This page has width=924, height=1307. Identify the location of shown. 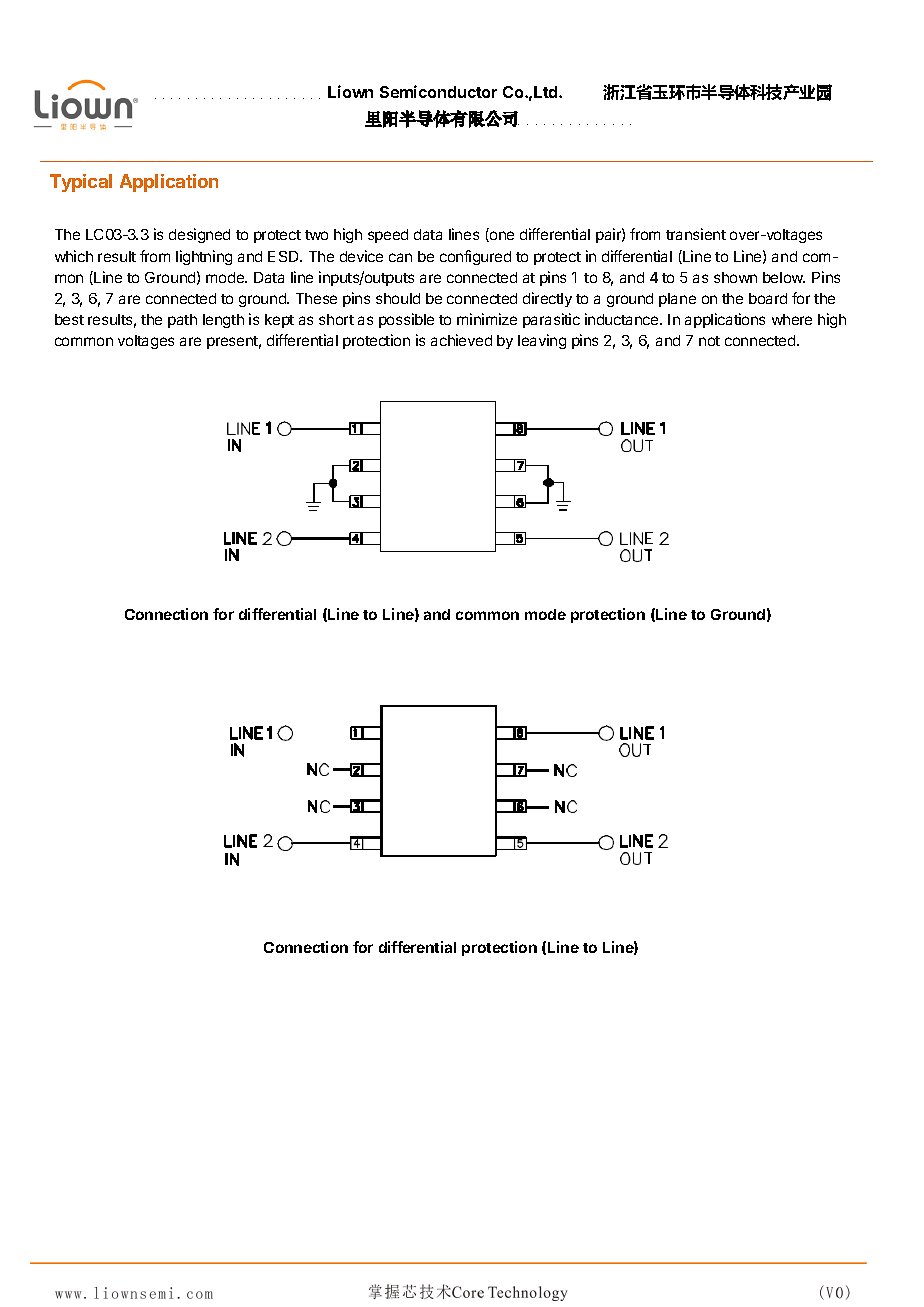
(735, 277).
